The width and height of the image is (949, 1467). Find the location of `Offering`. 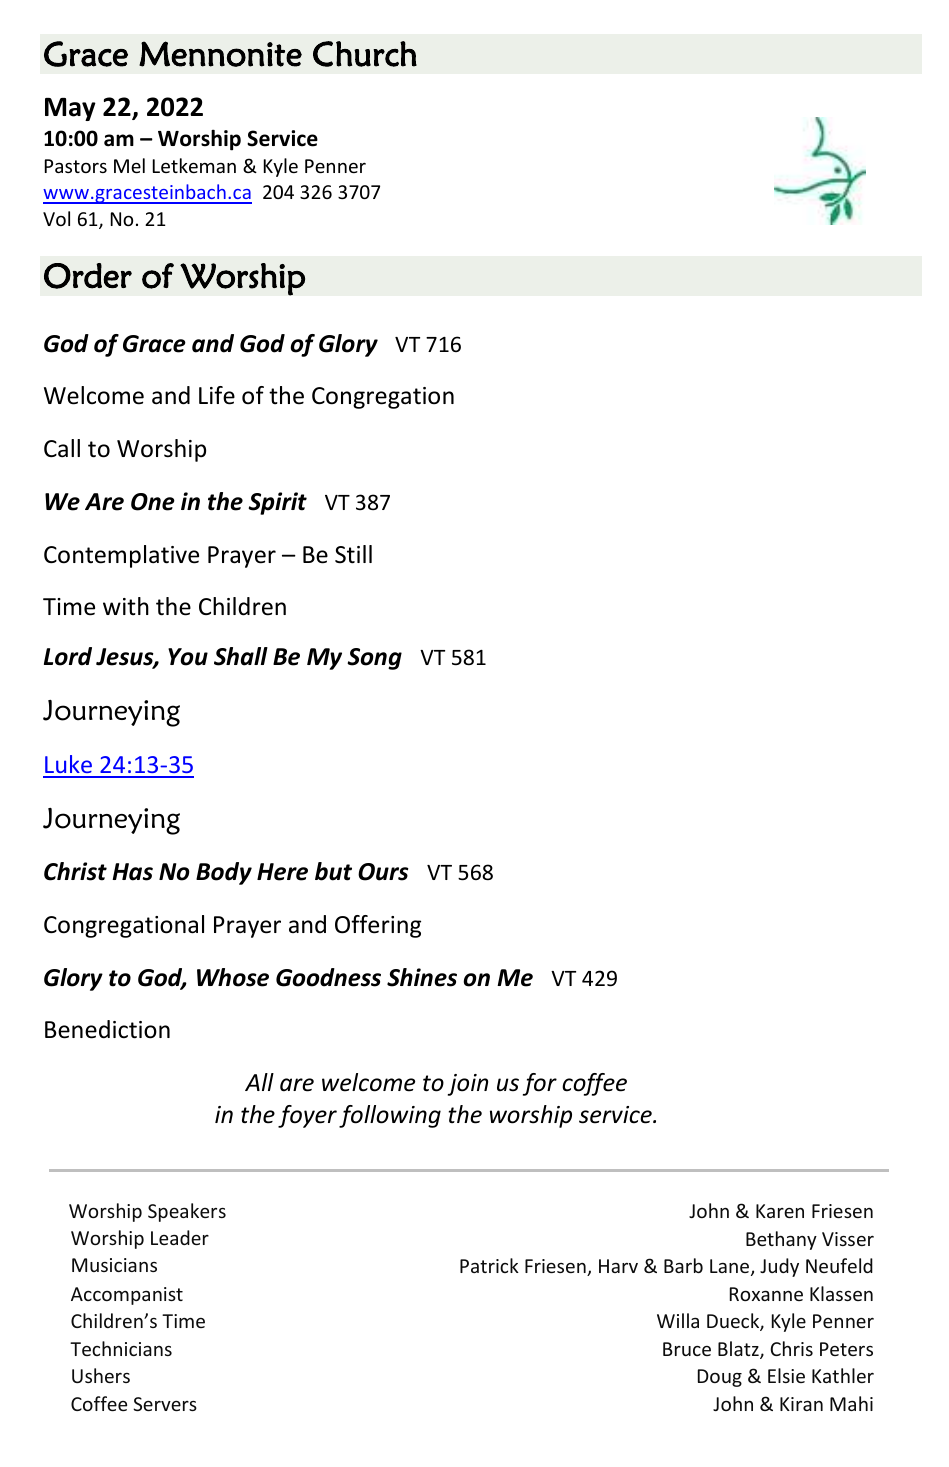

Offering is located at coordinates (378, 926).
